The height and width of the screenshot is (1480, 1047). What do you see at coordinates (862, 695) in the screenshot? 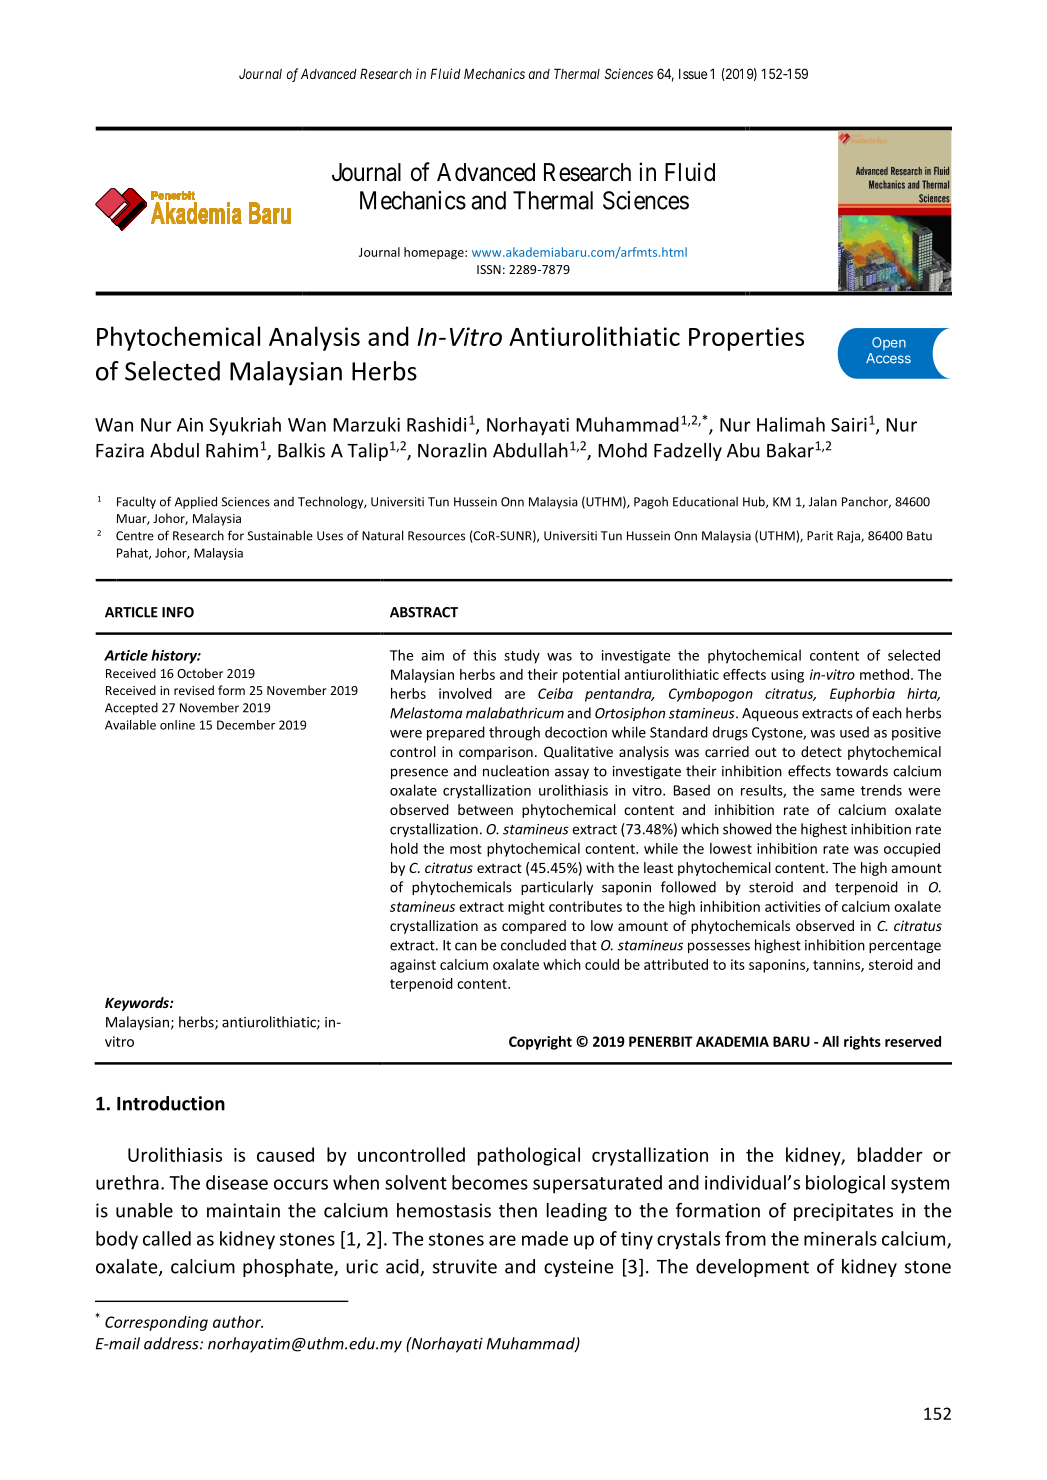
I see `Euphorbia` at bounding box center [862, 695].
